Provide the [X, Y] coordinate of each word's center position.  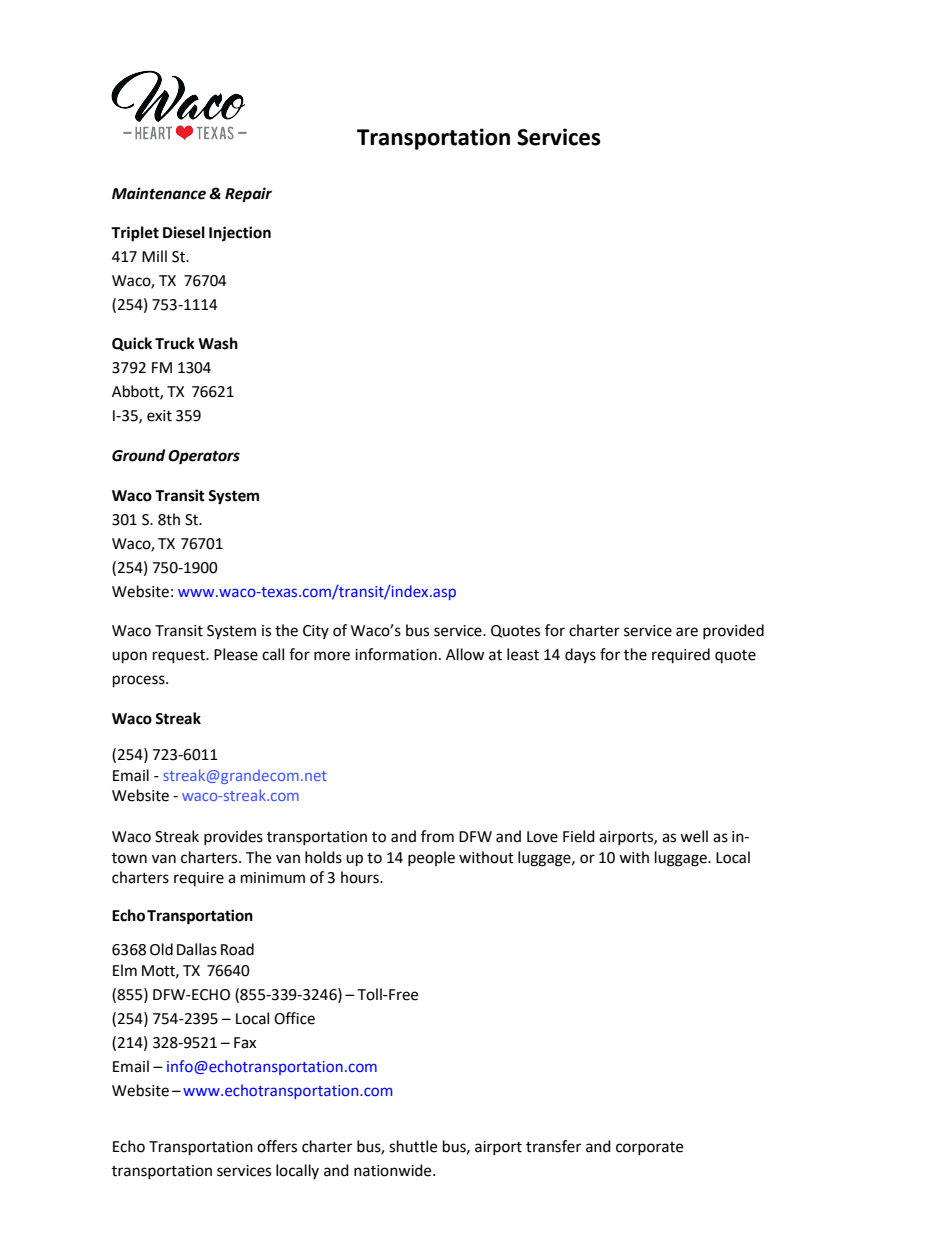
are [687, 632]
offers [277, 1146]
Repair [248, 195]
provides [233, 837]
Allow [465, 654]
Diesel [184, 232]
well [694, 836]
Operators [204, 457]
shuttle [413, 1146]
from [437, 836]
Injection [240, 234]
